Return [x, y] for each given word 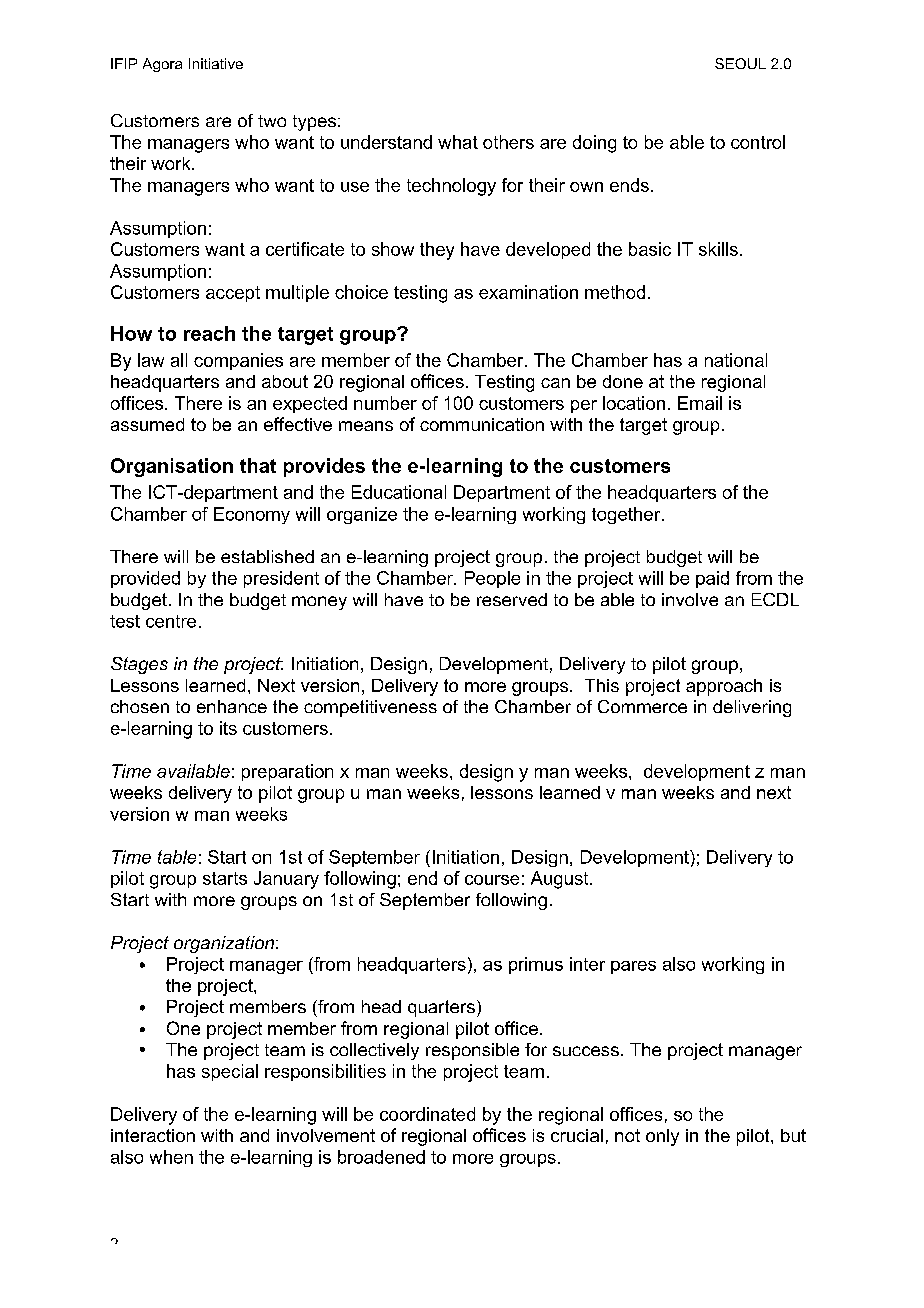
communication [482, 424]
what [458, 142]
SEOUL [740, 63]
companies [238, 361]
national [736, 360]
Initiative [216, 63]
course [492, 880]
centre [171, 621]
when [171, 1157]
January [286, 880]
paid [712, 579]
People [492, 579]
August [561, 880]
